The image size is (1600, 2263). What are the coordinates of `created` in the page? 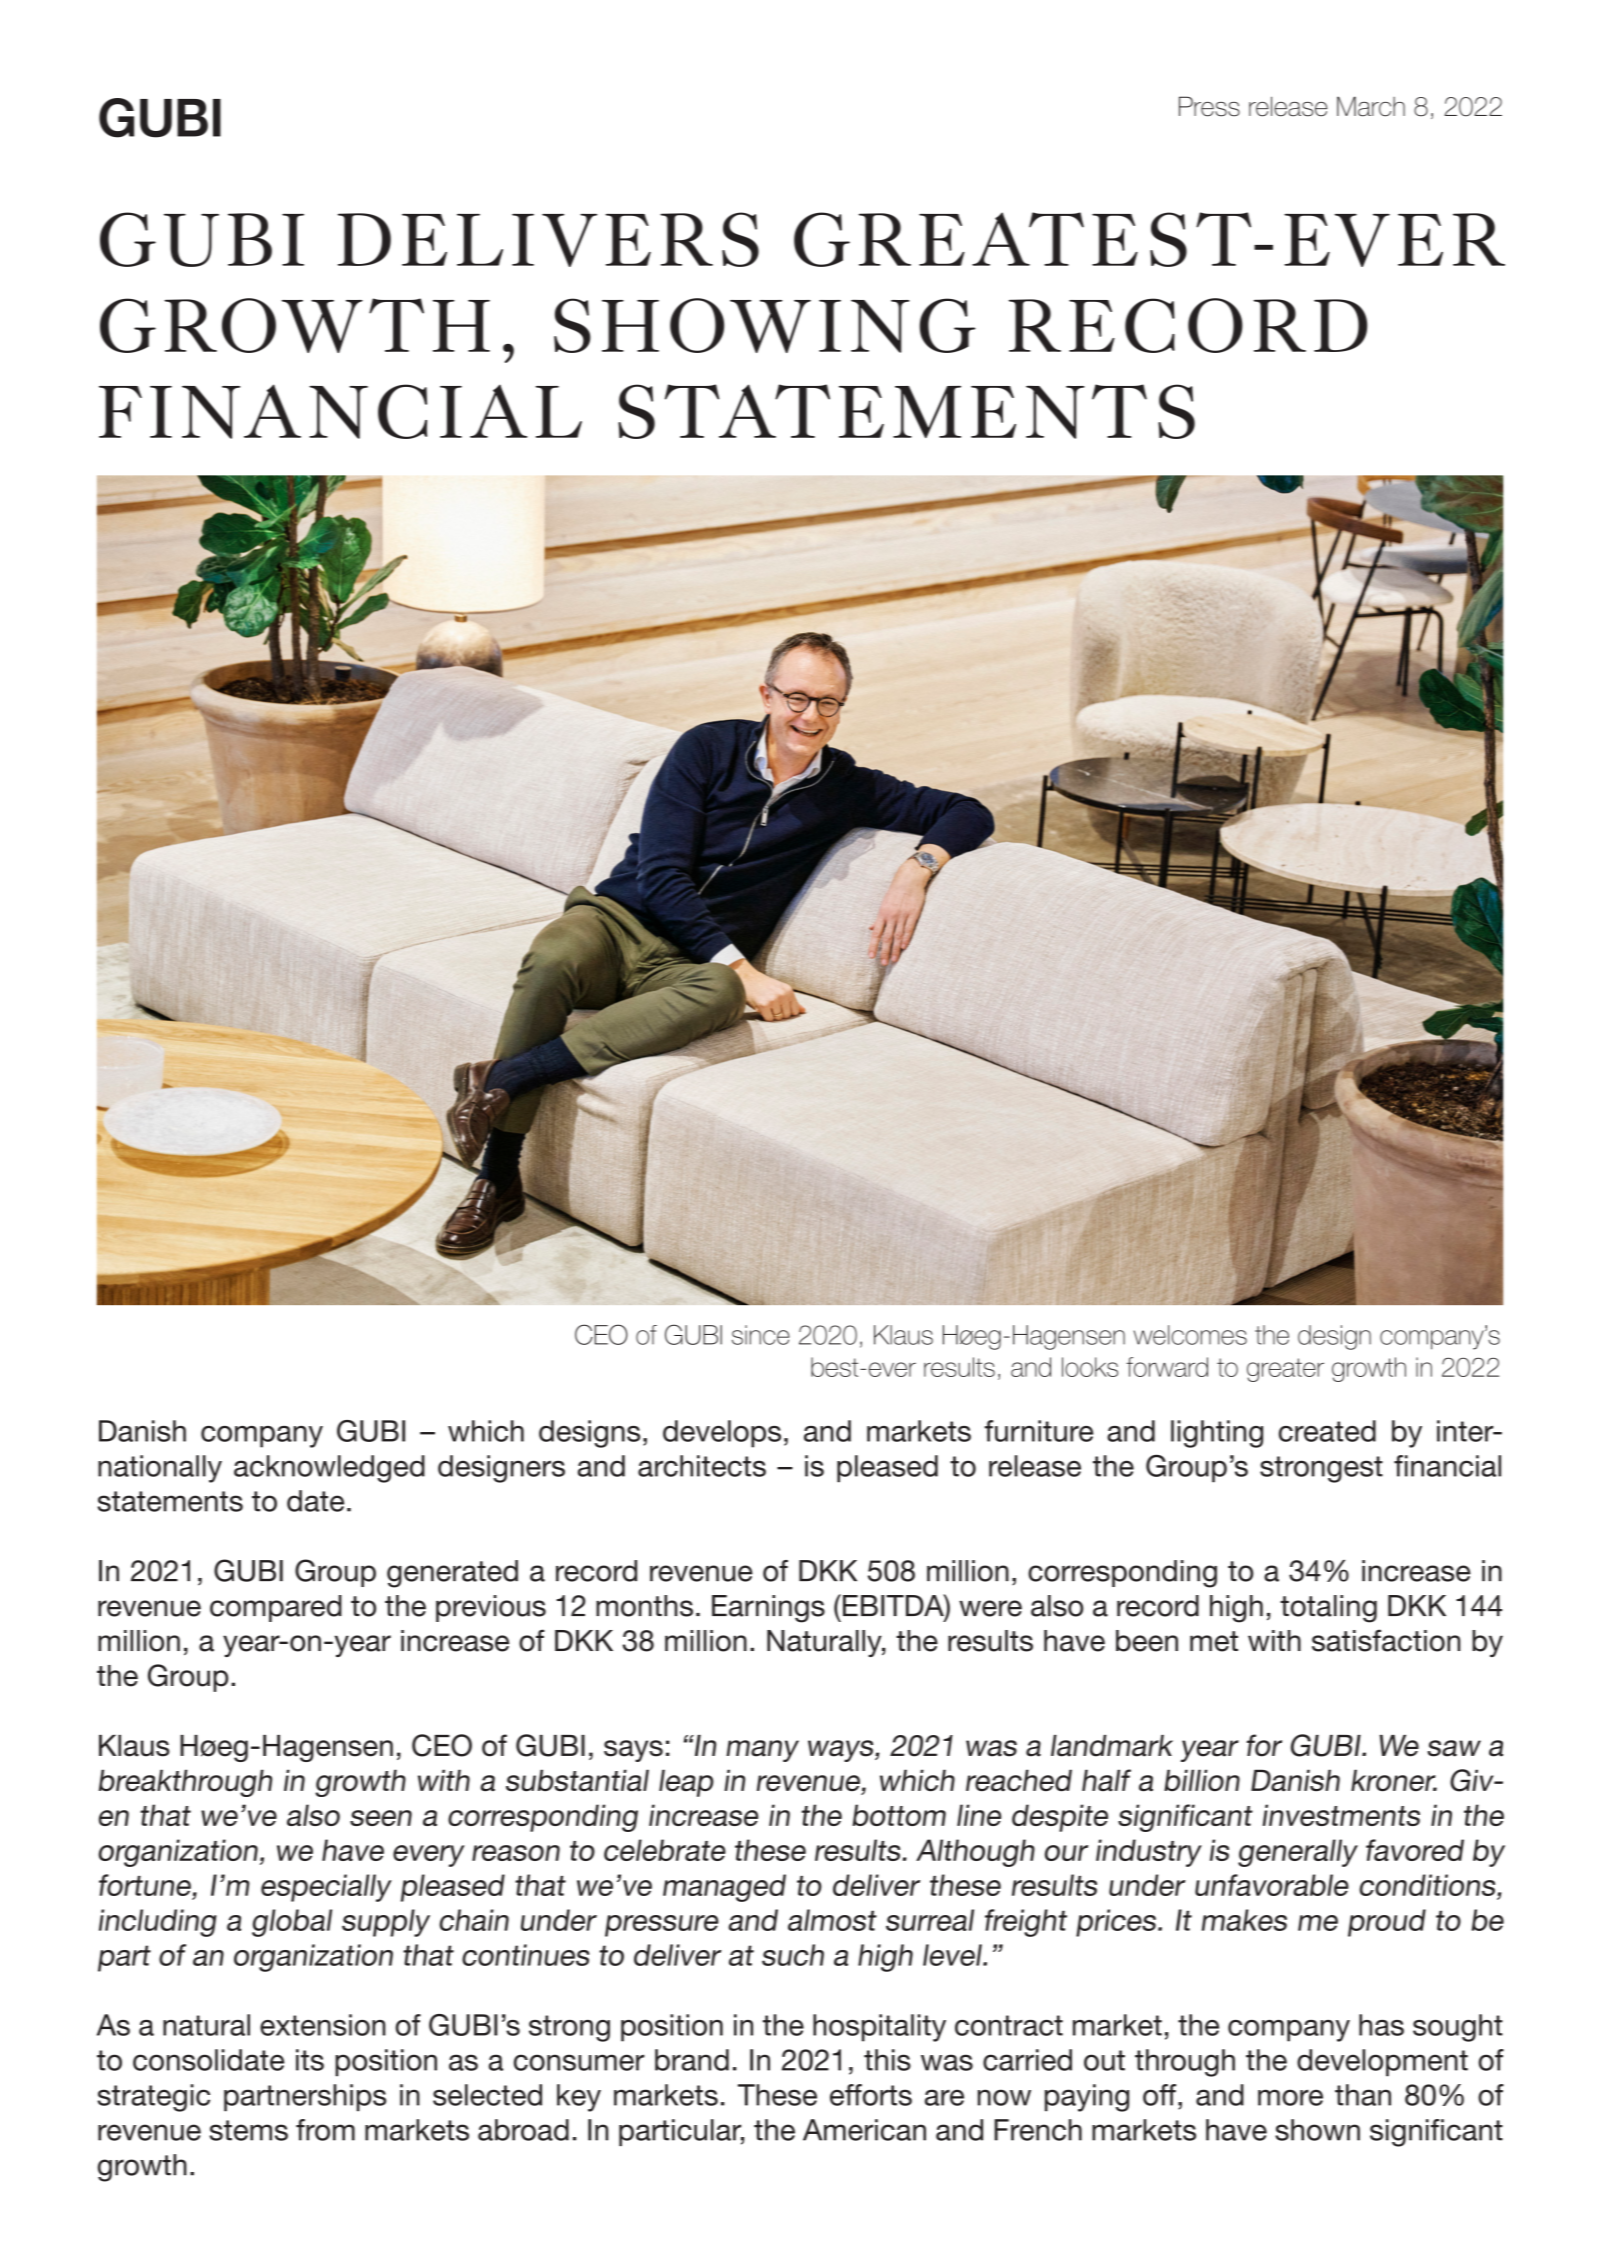 It's located at (1327, 1431).
